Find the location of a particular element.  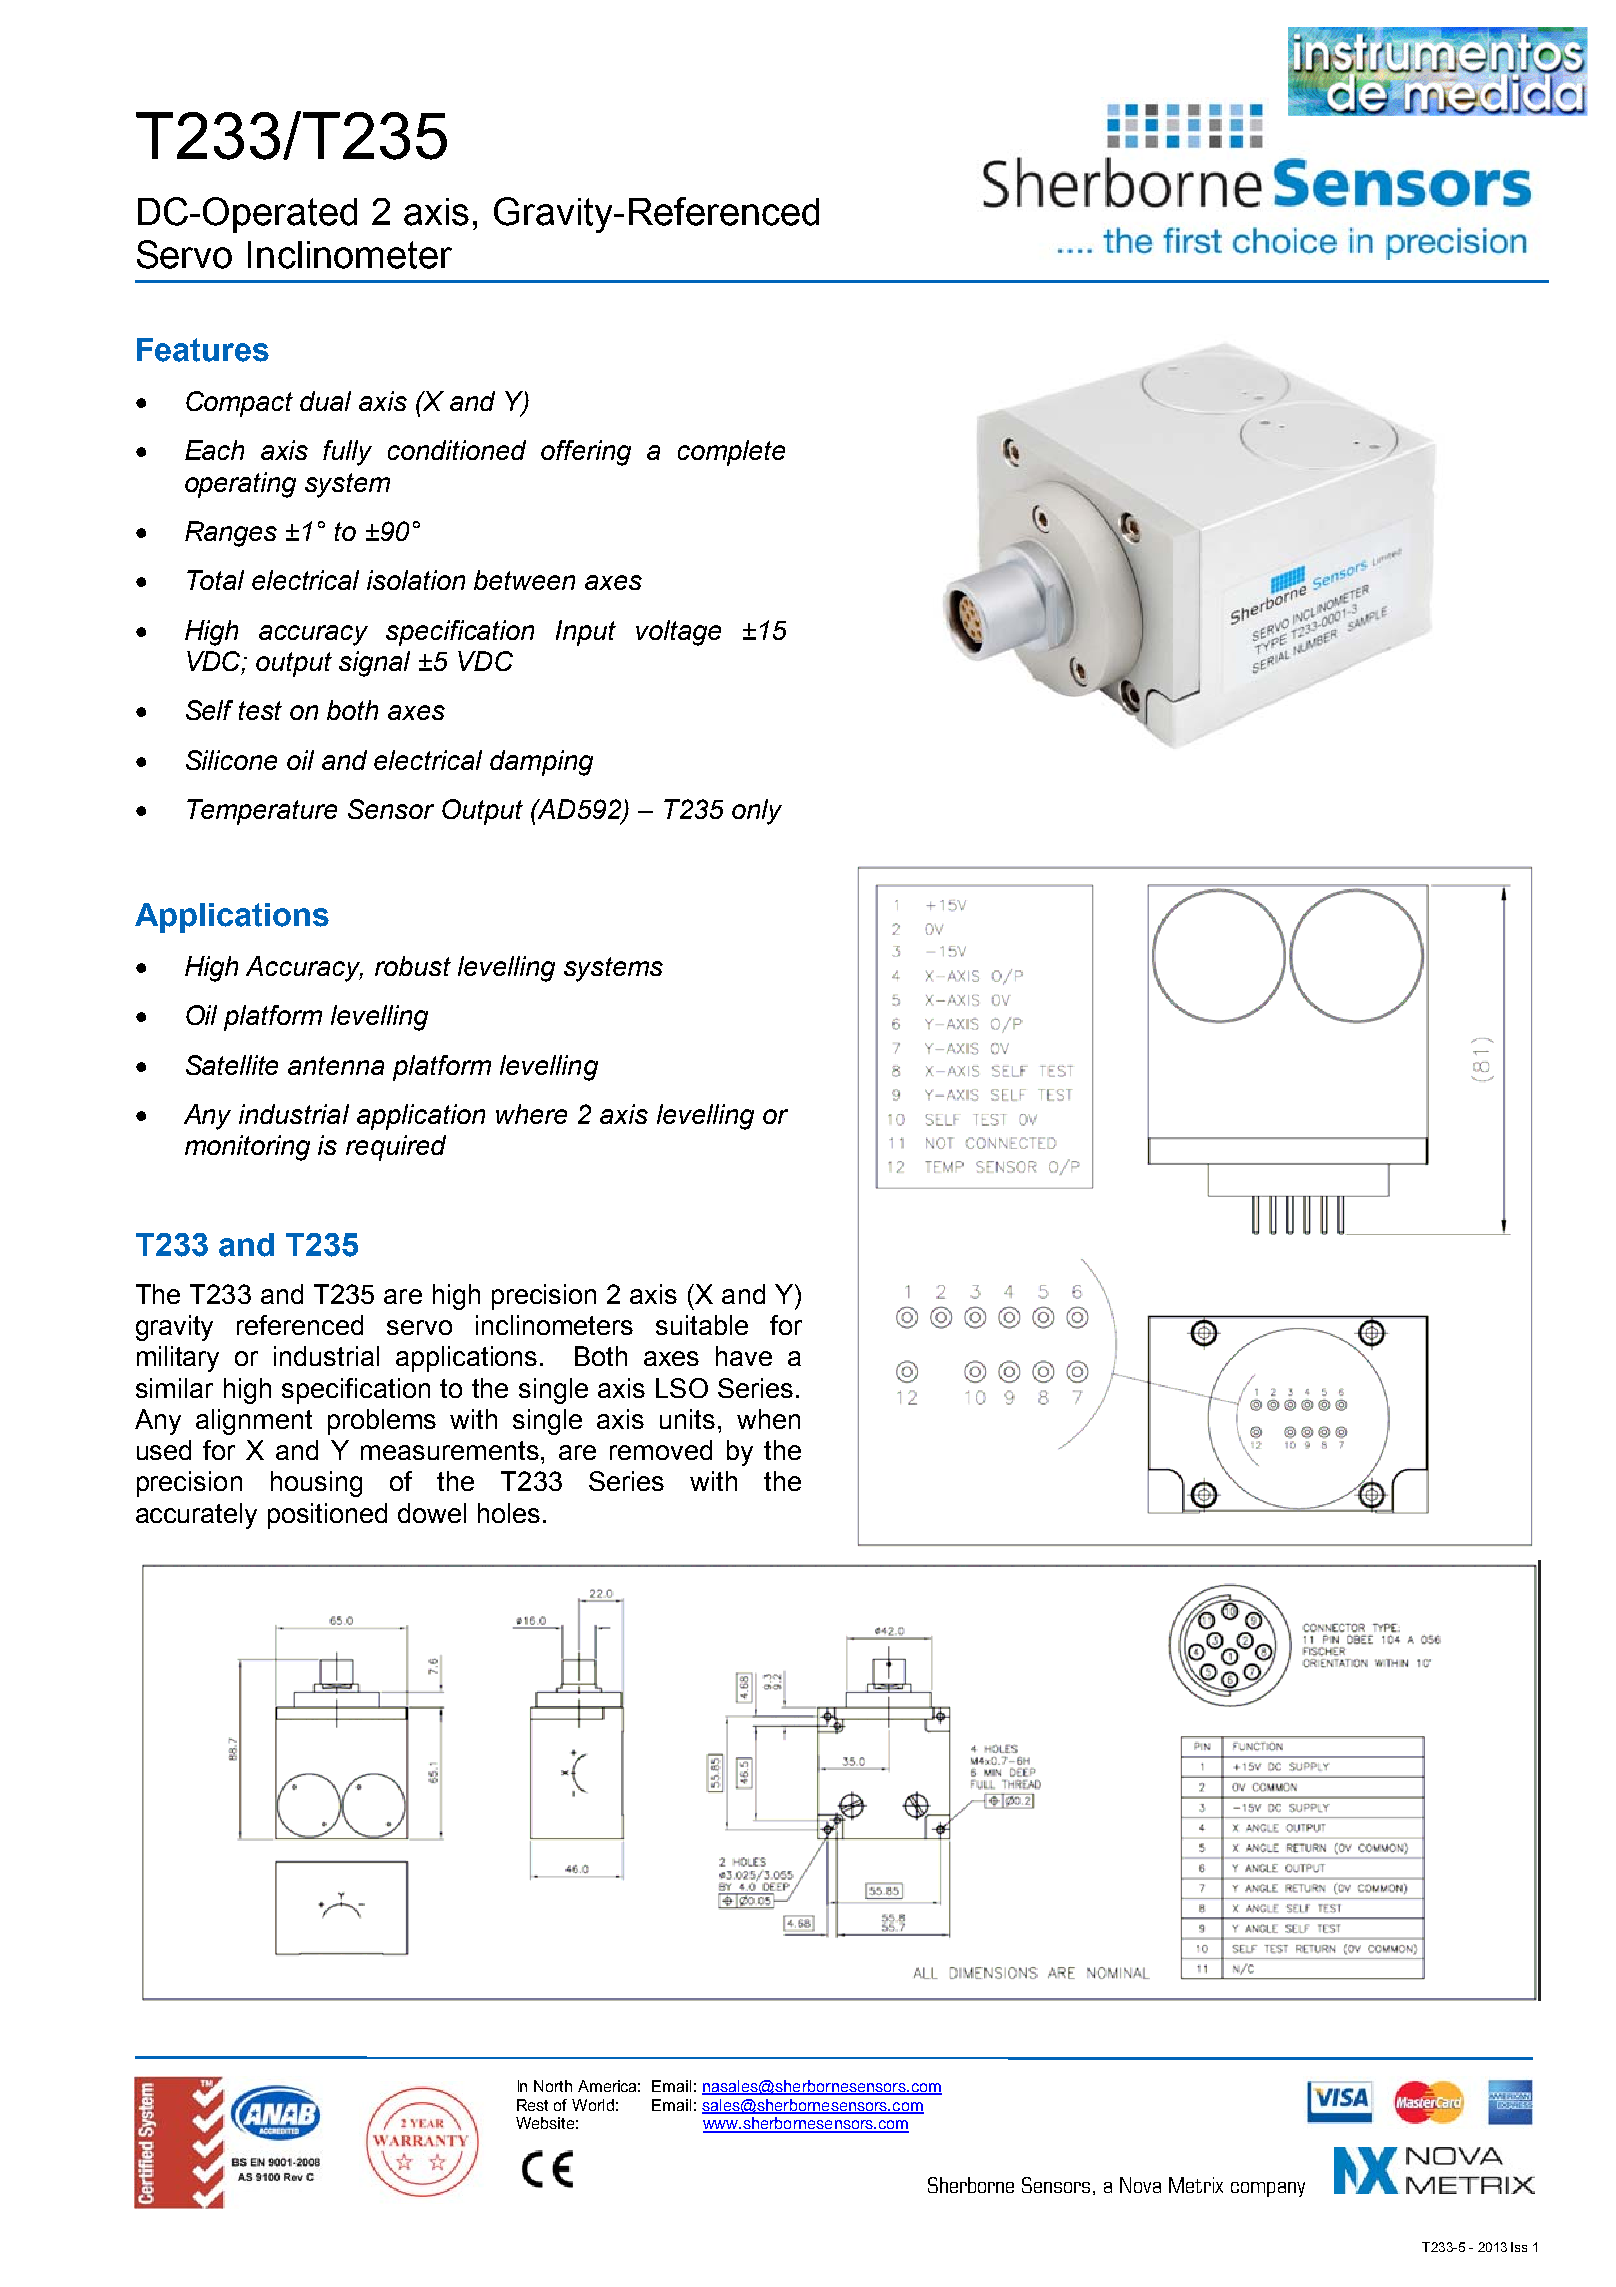

complete is located at coordinates (731, 453).
